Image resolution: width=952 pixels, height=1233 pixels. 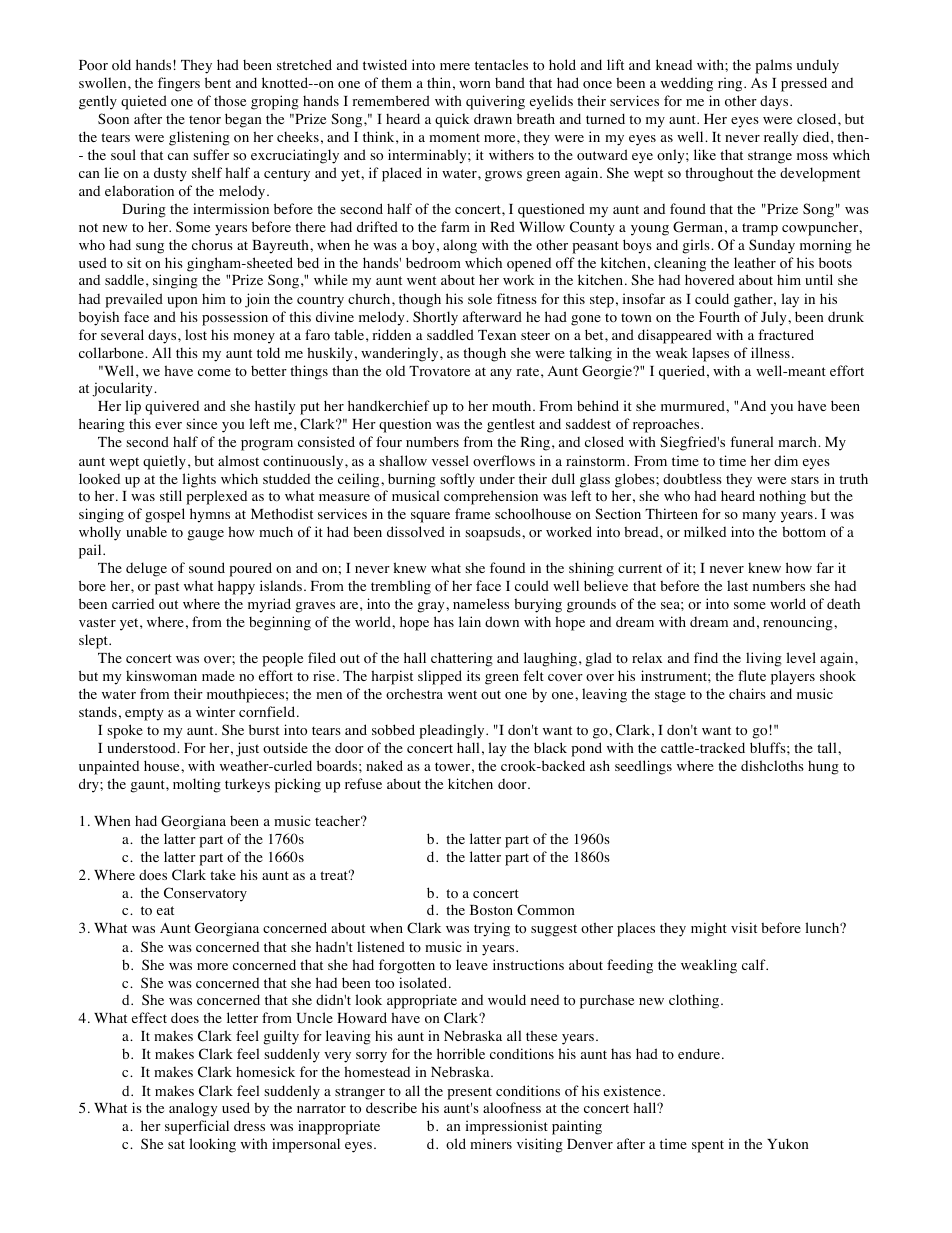 What do you see at coordinates (481, 603) in the document?
I see `nameless` at bounding box center [481, 603].
